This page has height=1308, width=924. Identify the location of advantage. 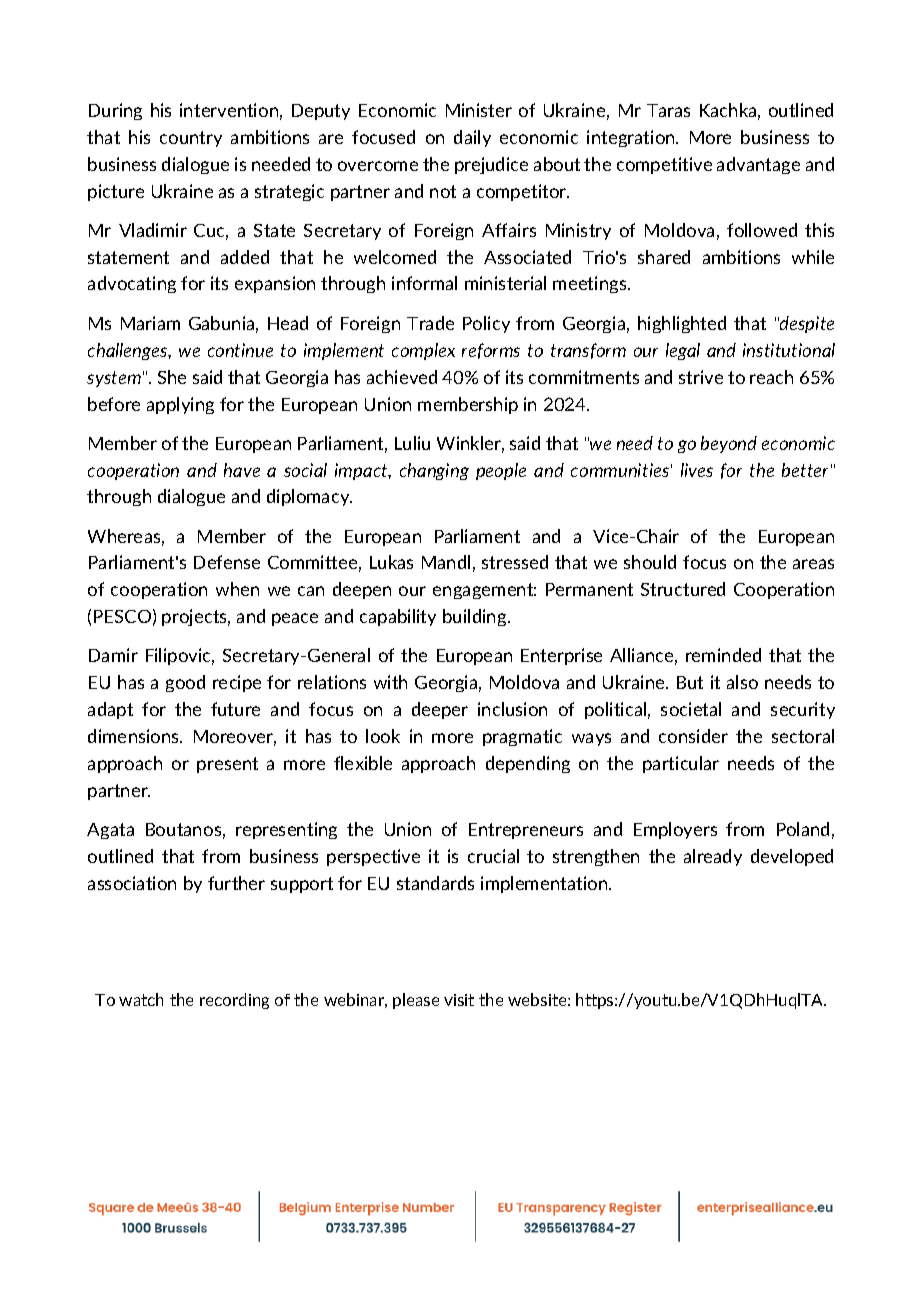
(758, 165).
